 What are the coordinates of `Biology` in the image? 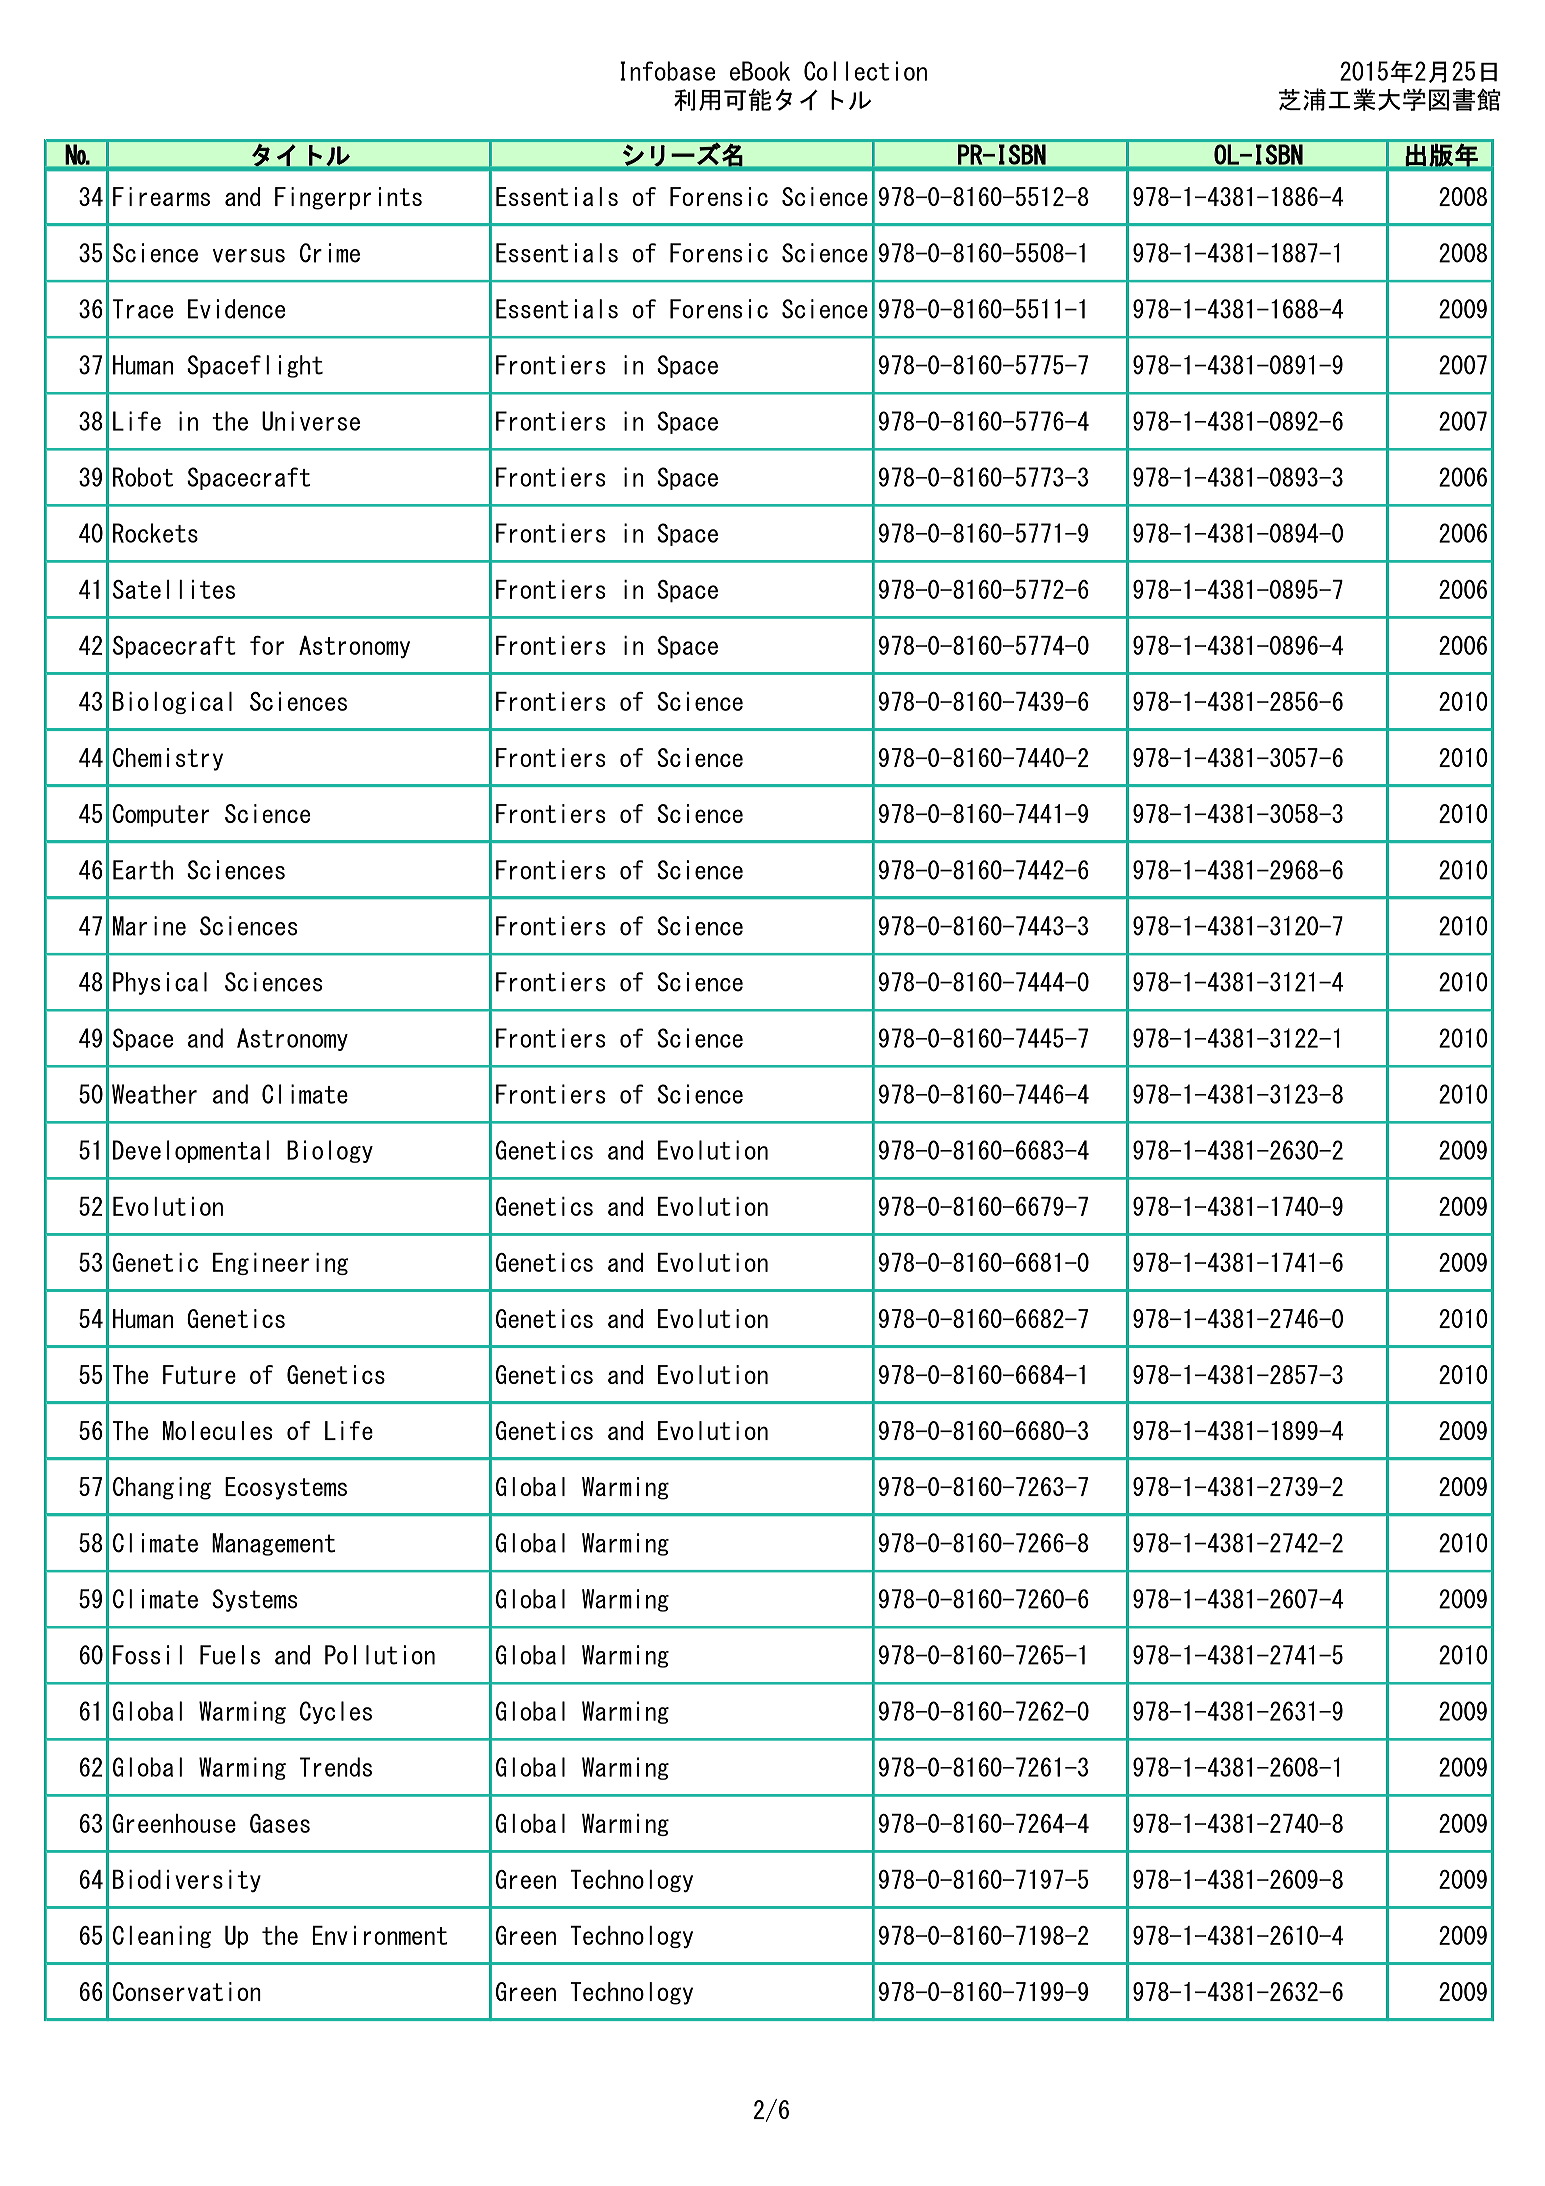 It's located at (330, 1151).
